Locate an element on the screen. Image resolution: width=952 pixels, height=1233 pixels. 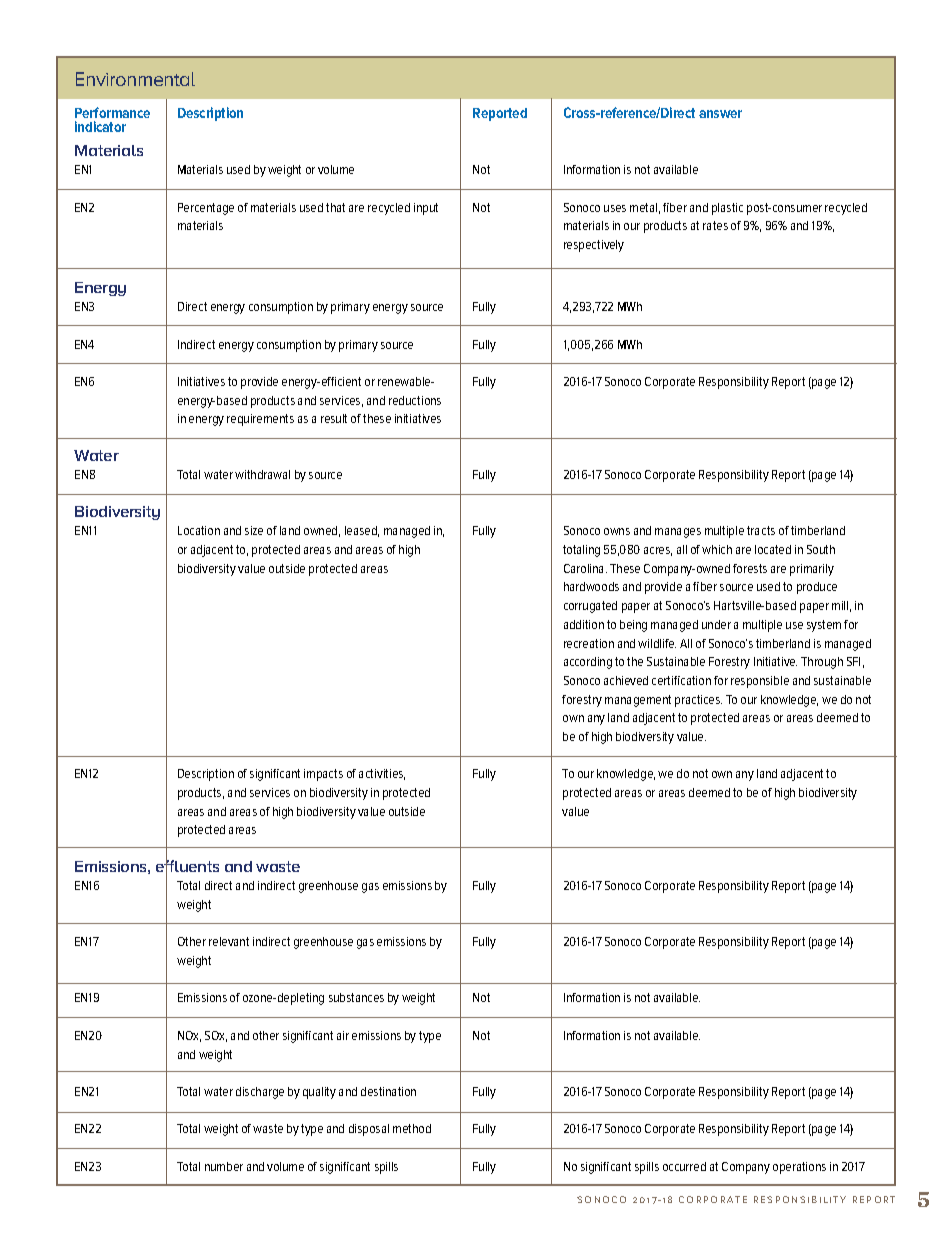
effluents is located at coordinates (187, 866).
